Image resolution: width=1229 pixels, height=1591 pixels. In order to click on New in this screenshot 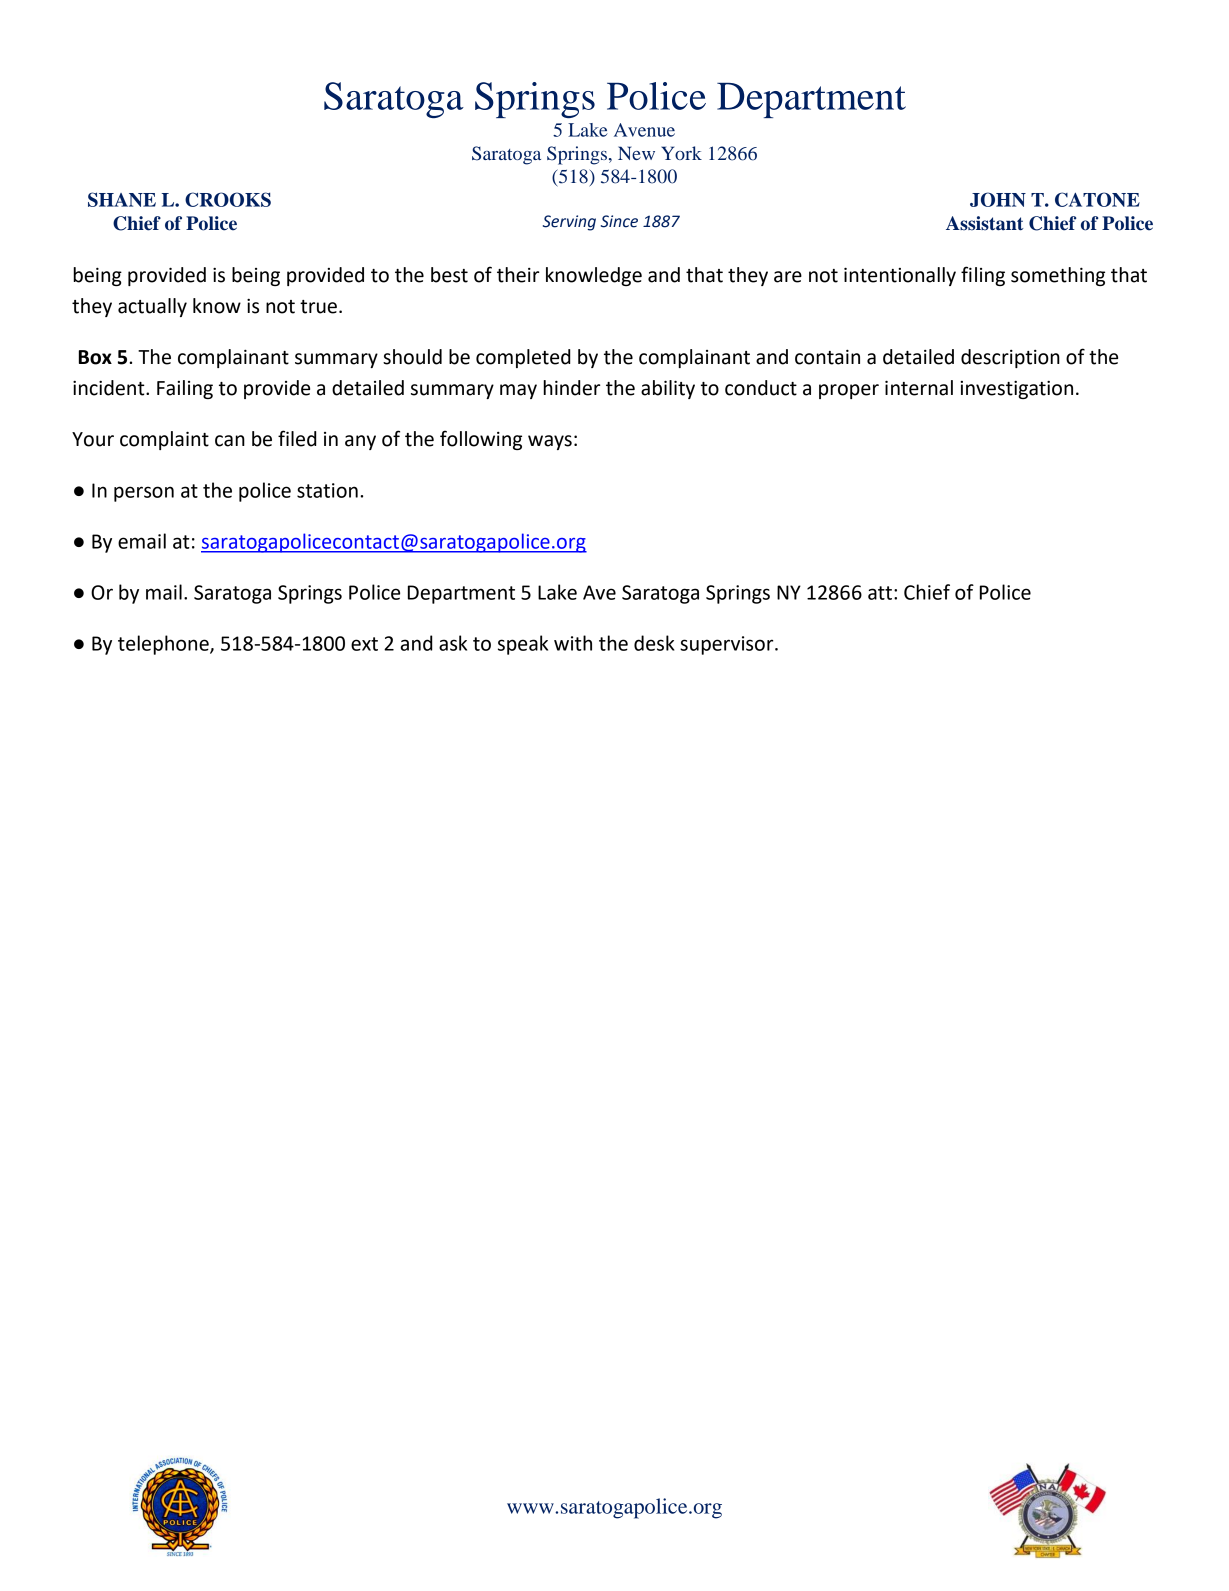, I will do `click(636, 153)`.
